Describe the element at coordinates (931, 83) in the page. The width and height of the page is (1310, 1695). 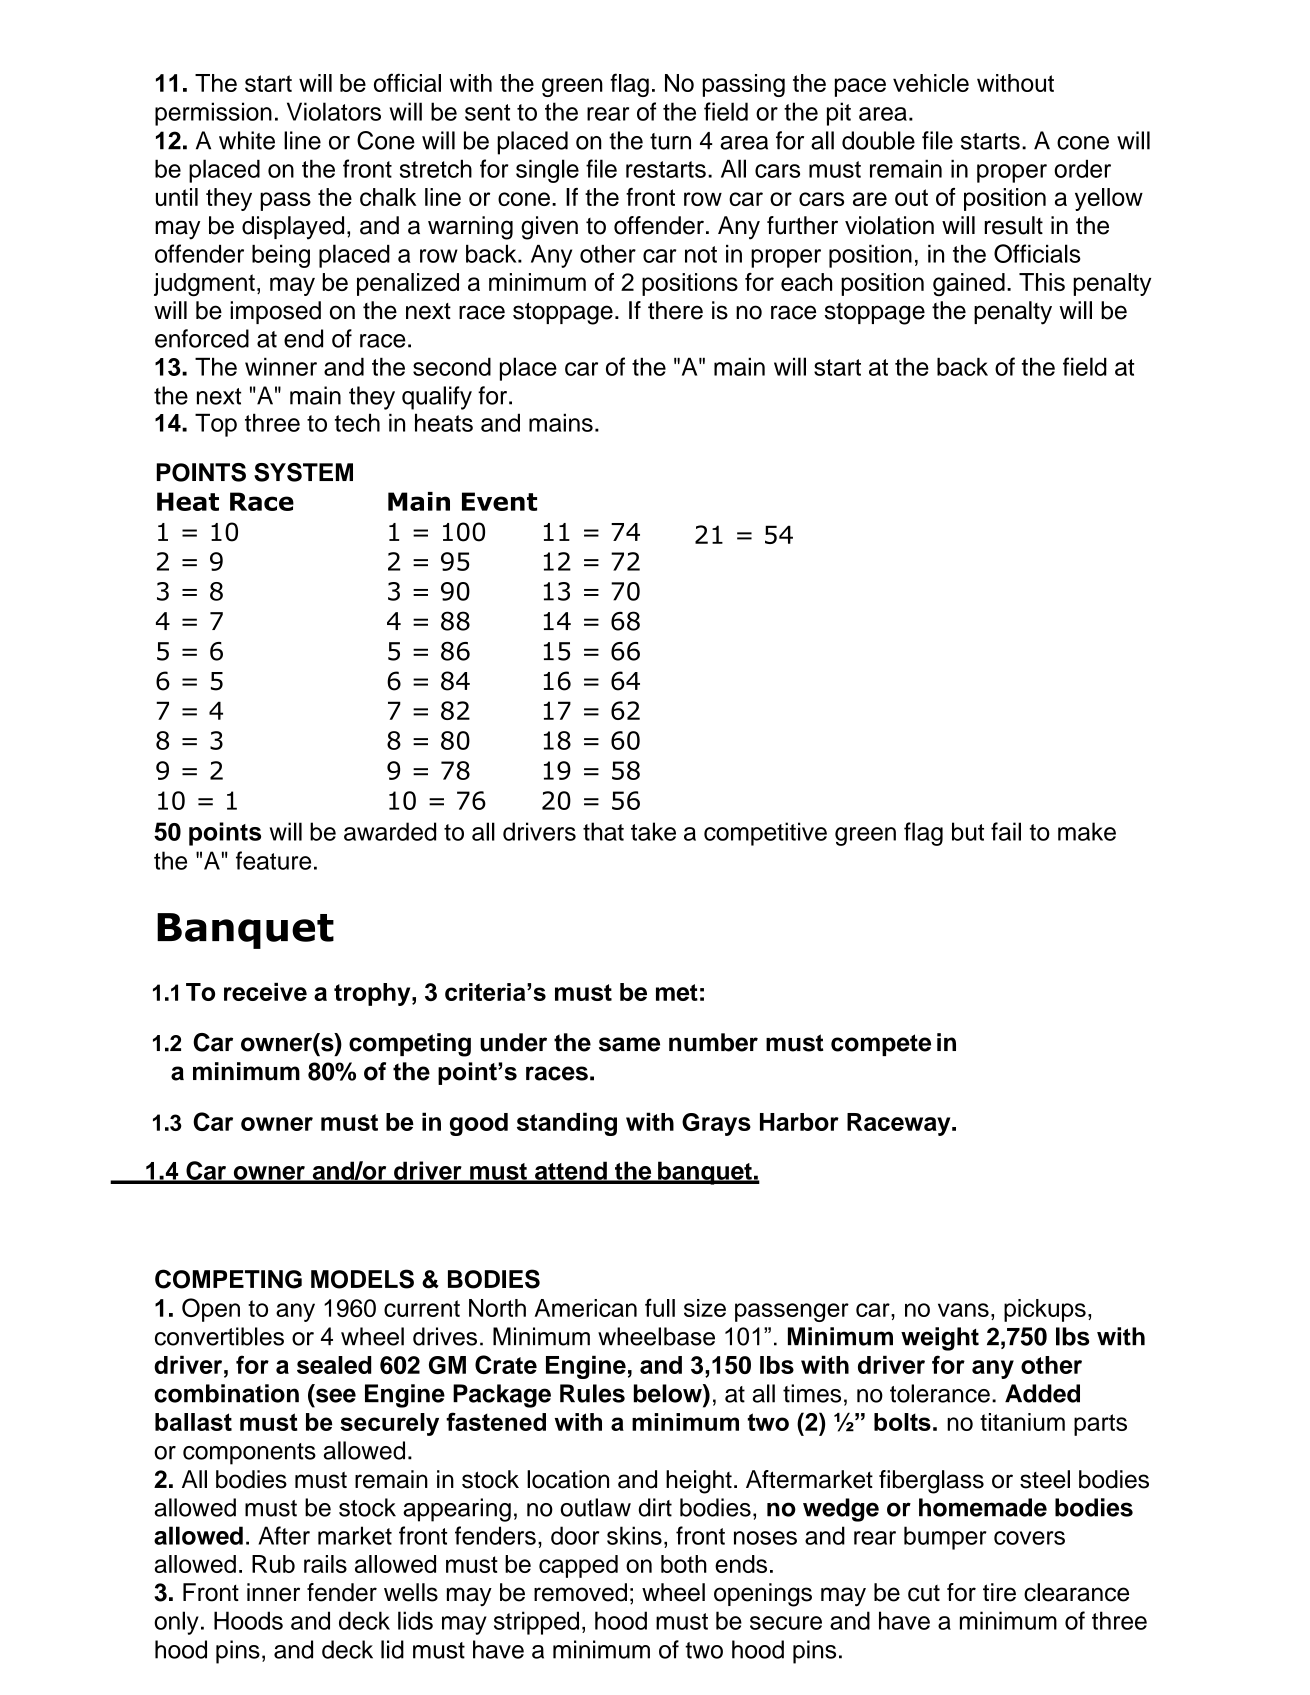
I see `vehicle` at that location.
